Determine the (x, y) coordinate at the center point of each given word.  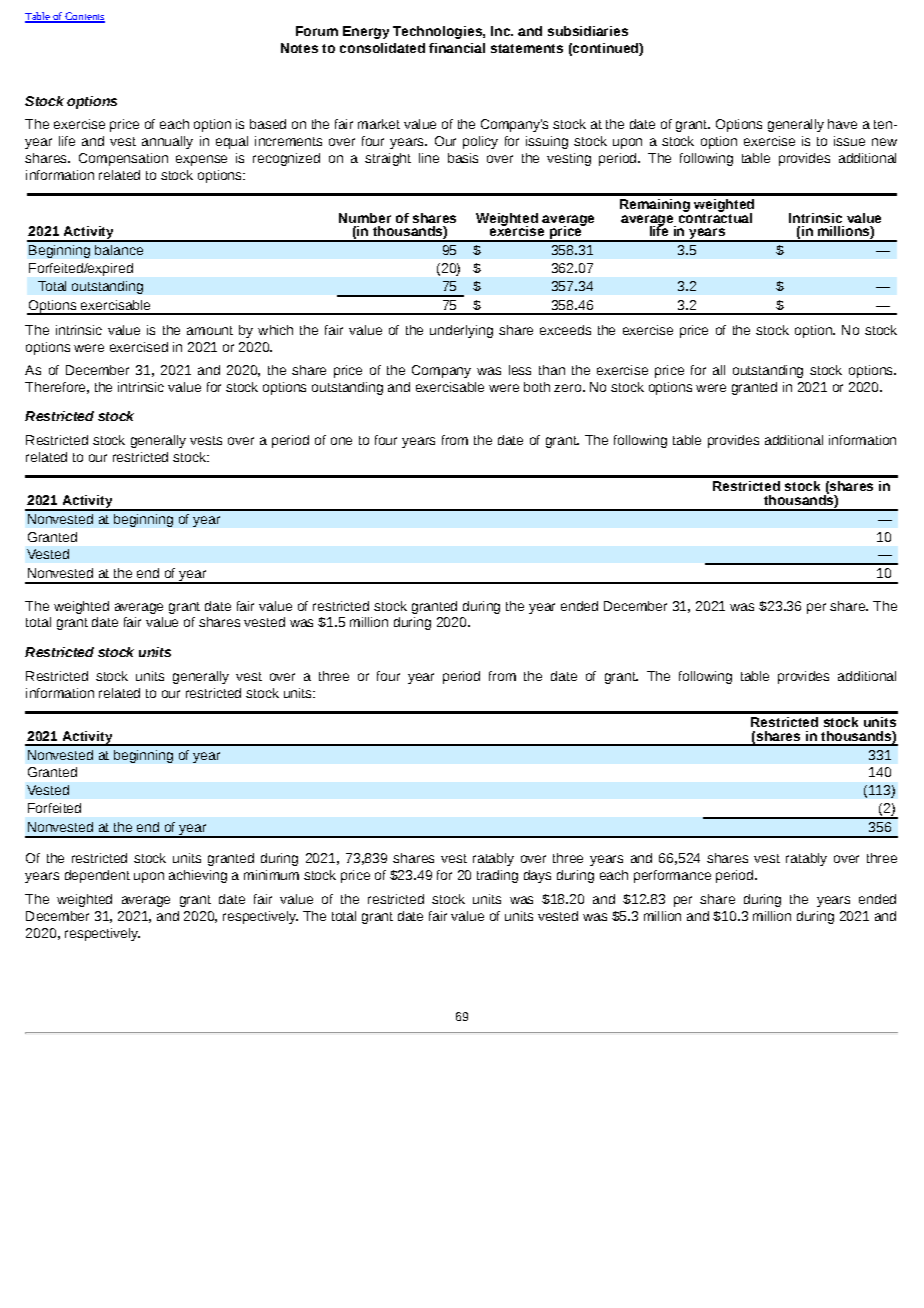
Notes (299, 48)
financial (457, 48)
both (537, 387)
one (341, 441)
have (842, 124)
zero (567, 388)
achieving (198, 876)
